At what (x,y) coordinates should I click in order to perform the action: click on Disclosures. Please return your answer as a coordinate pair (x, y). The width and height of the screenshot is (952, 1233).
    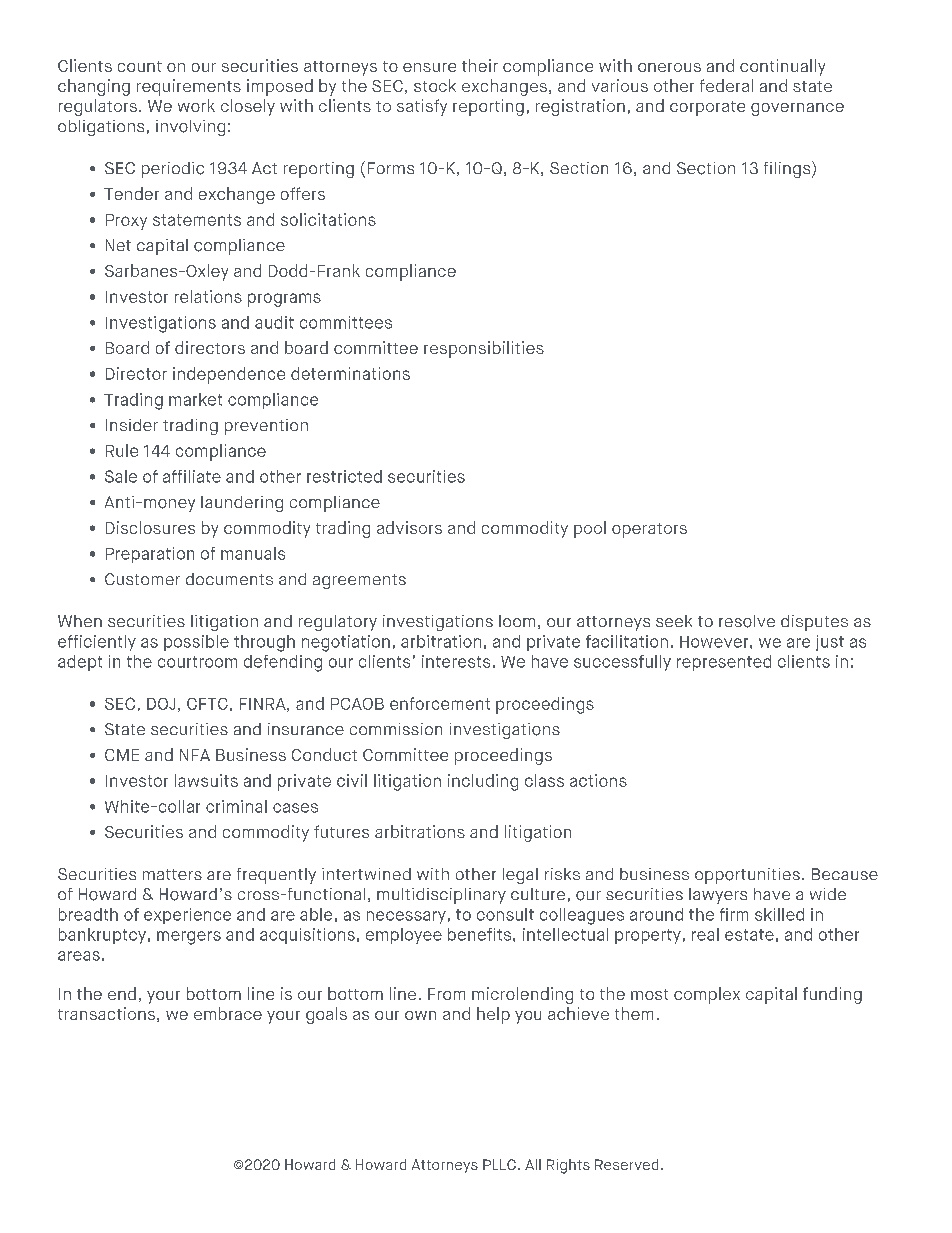
    Looking at the image, I should click on (150, 527).
